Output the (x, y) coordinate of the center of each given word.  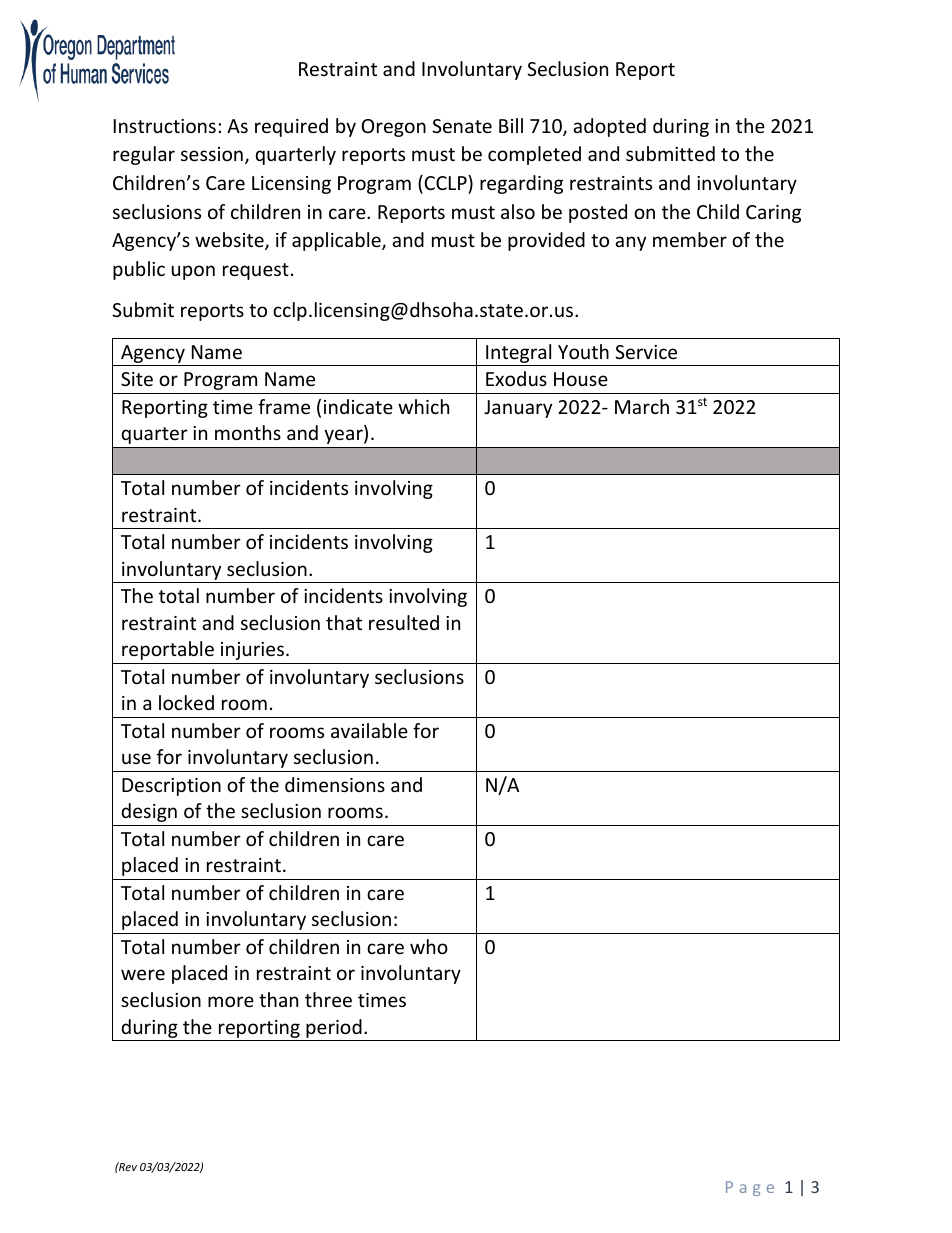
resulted (404, 622)
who (429, 946)
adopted (609, 127)
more (231, 1001)
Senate (462, 126)
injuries (252, 651)
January (518, 409)
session (212, 154)
